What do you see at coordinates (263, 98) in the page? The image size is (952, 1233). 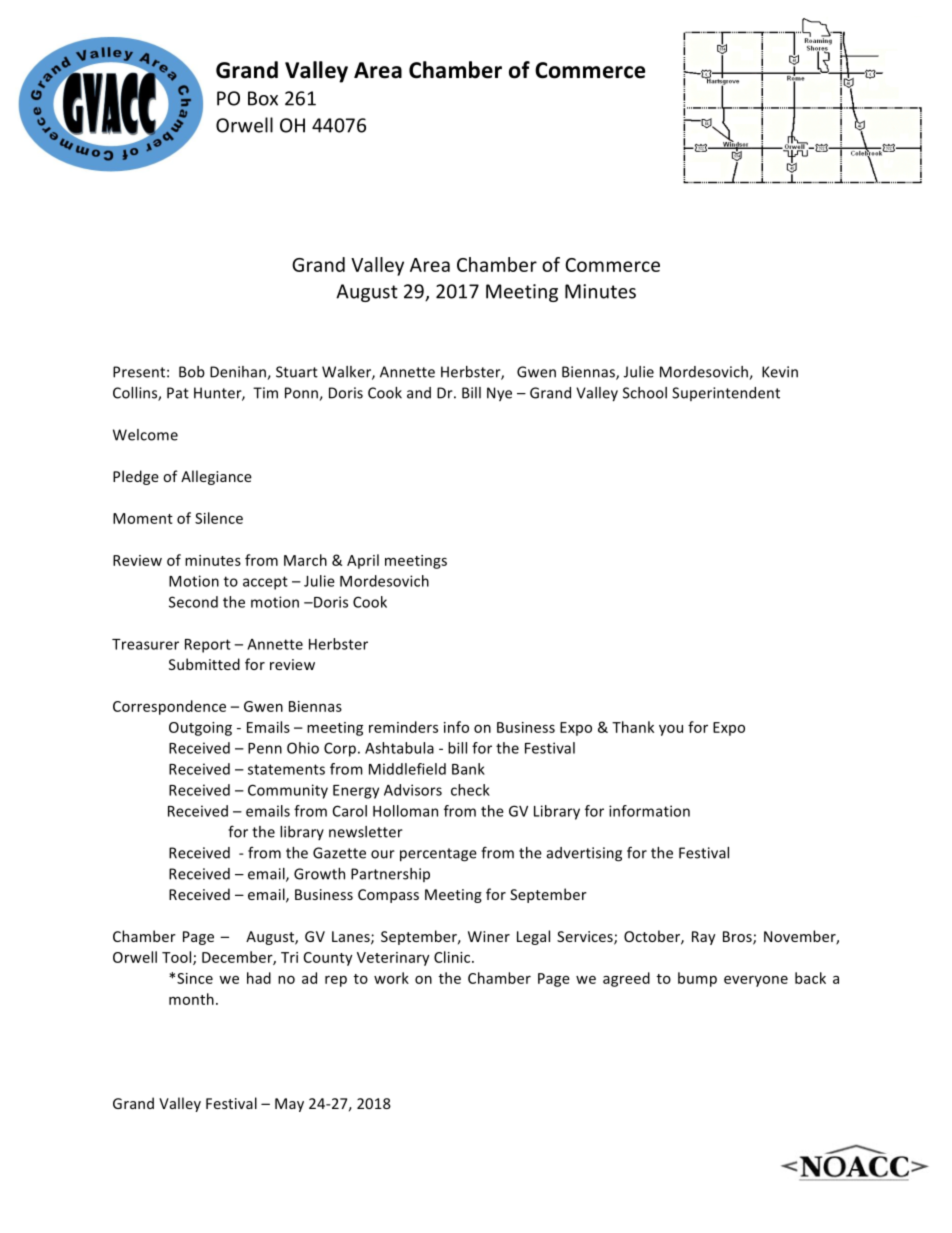 I see `Box` at bounding box center [263, 98].
